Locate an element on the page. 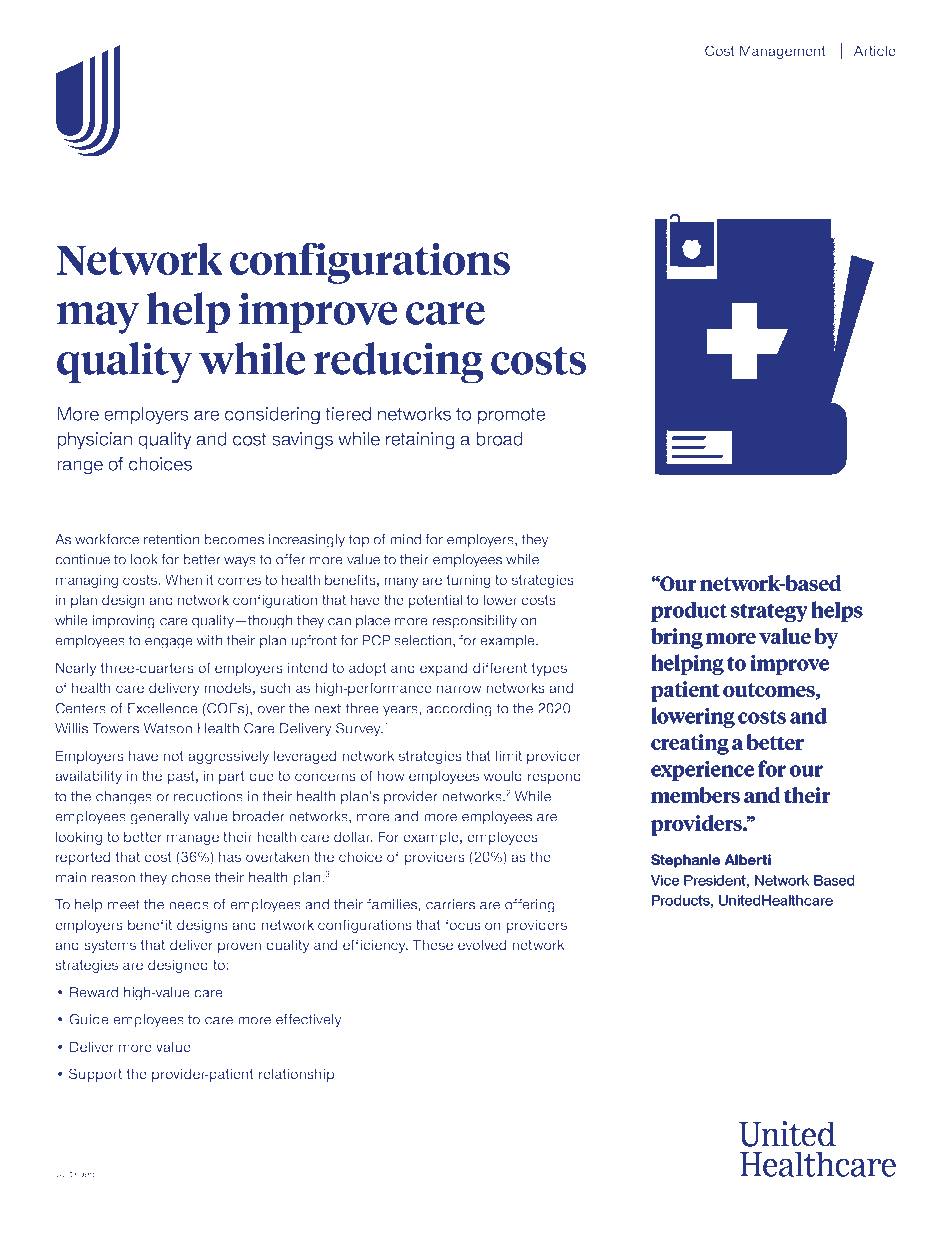 The height and width of the document is (1233, 952). turning is located at coordinates (469, 581).
